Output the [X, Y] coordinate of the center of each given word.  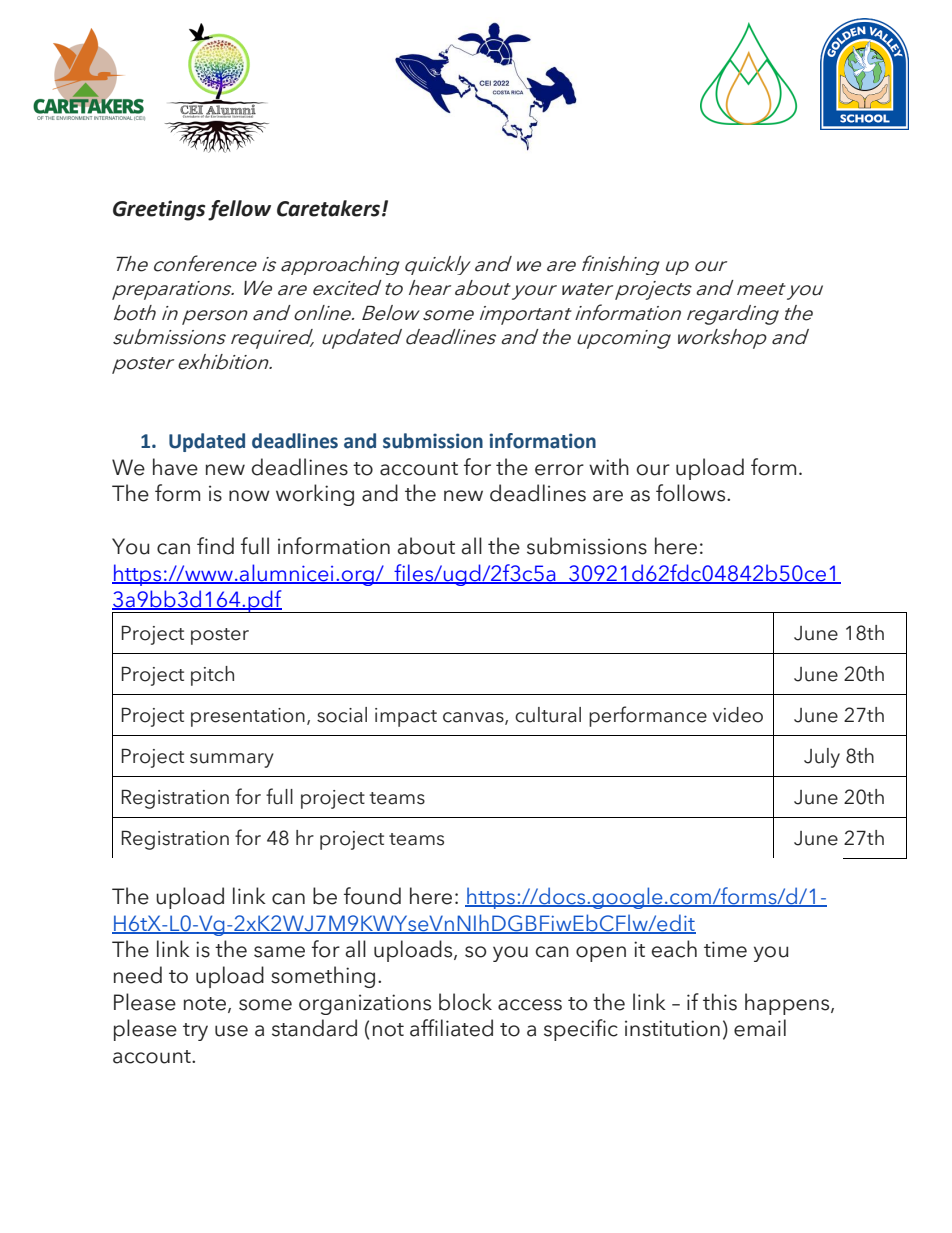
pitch [212, 676]
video [738, 715]
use [231, 1031]
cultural [548, 715]
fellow [239, 210]
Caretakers [330, 208]
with [609, 466]
